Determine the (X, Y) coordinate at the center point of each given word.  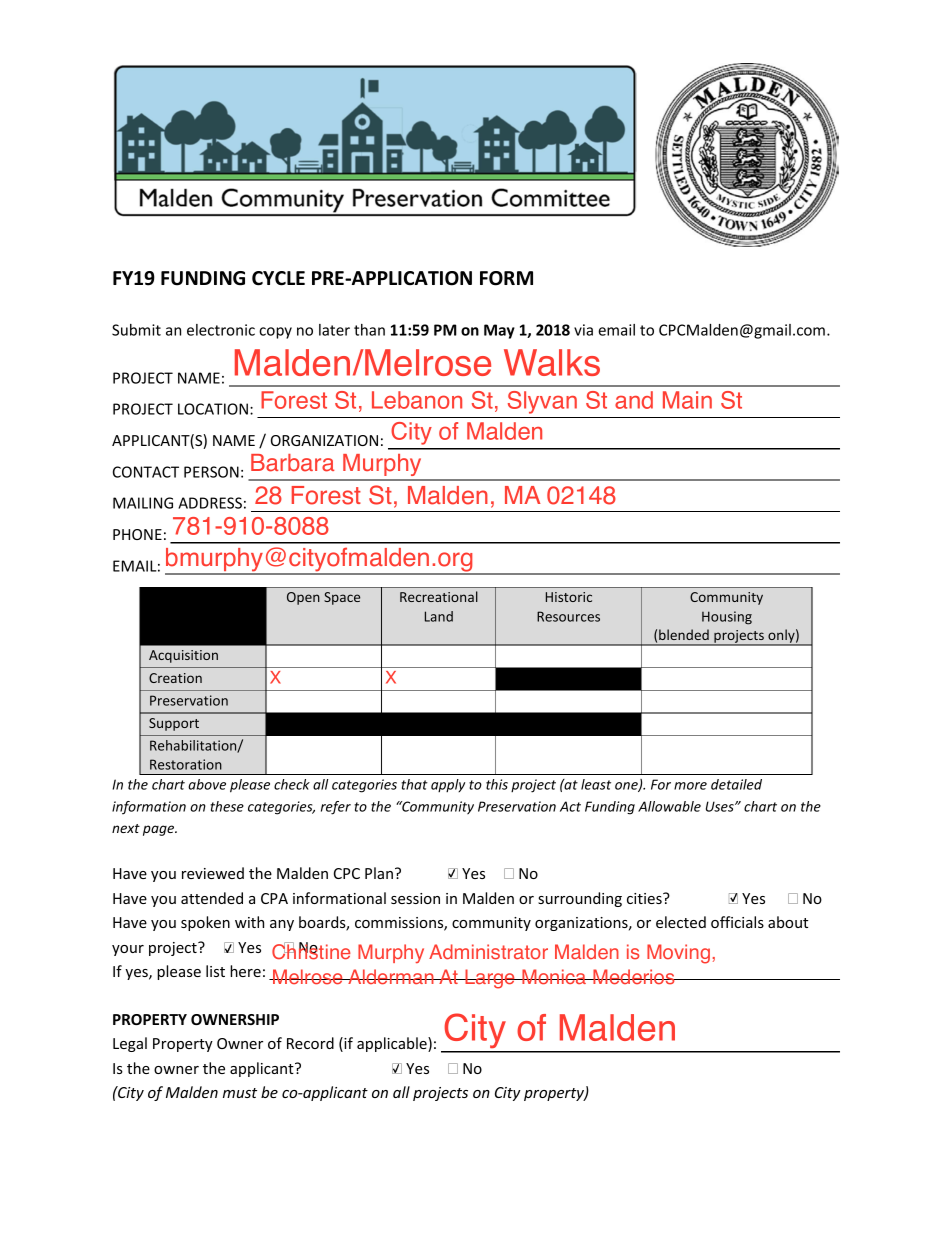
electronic (221, 330)
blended (684, 634)
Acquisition (183, 656)
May (499, 331)
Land (439, 616)
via (583, 330)
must (240, 1093)
